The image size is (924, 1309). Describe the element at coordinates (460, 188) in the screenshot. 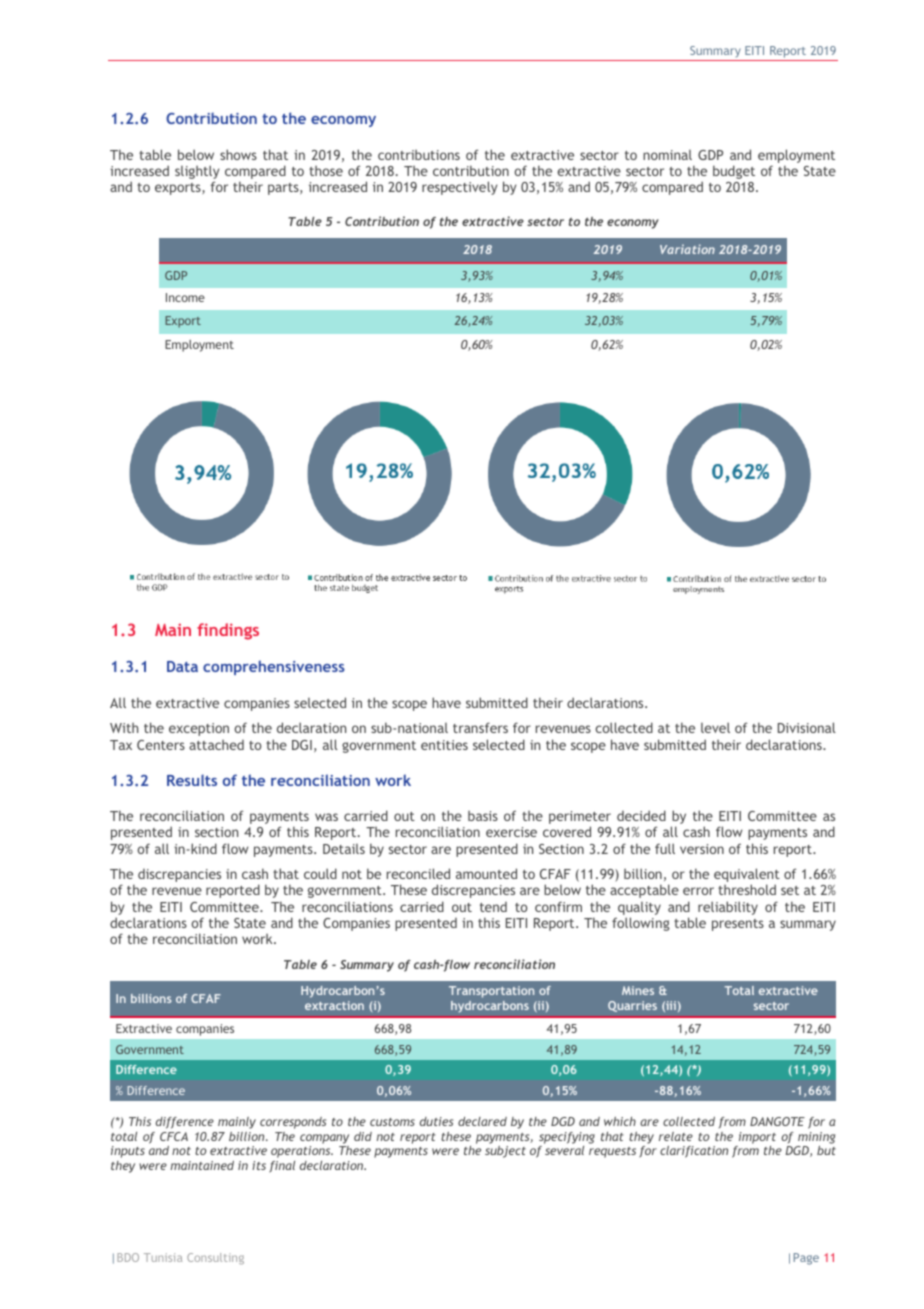

I see `respectively` at that location.
